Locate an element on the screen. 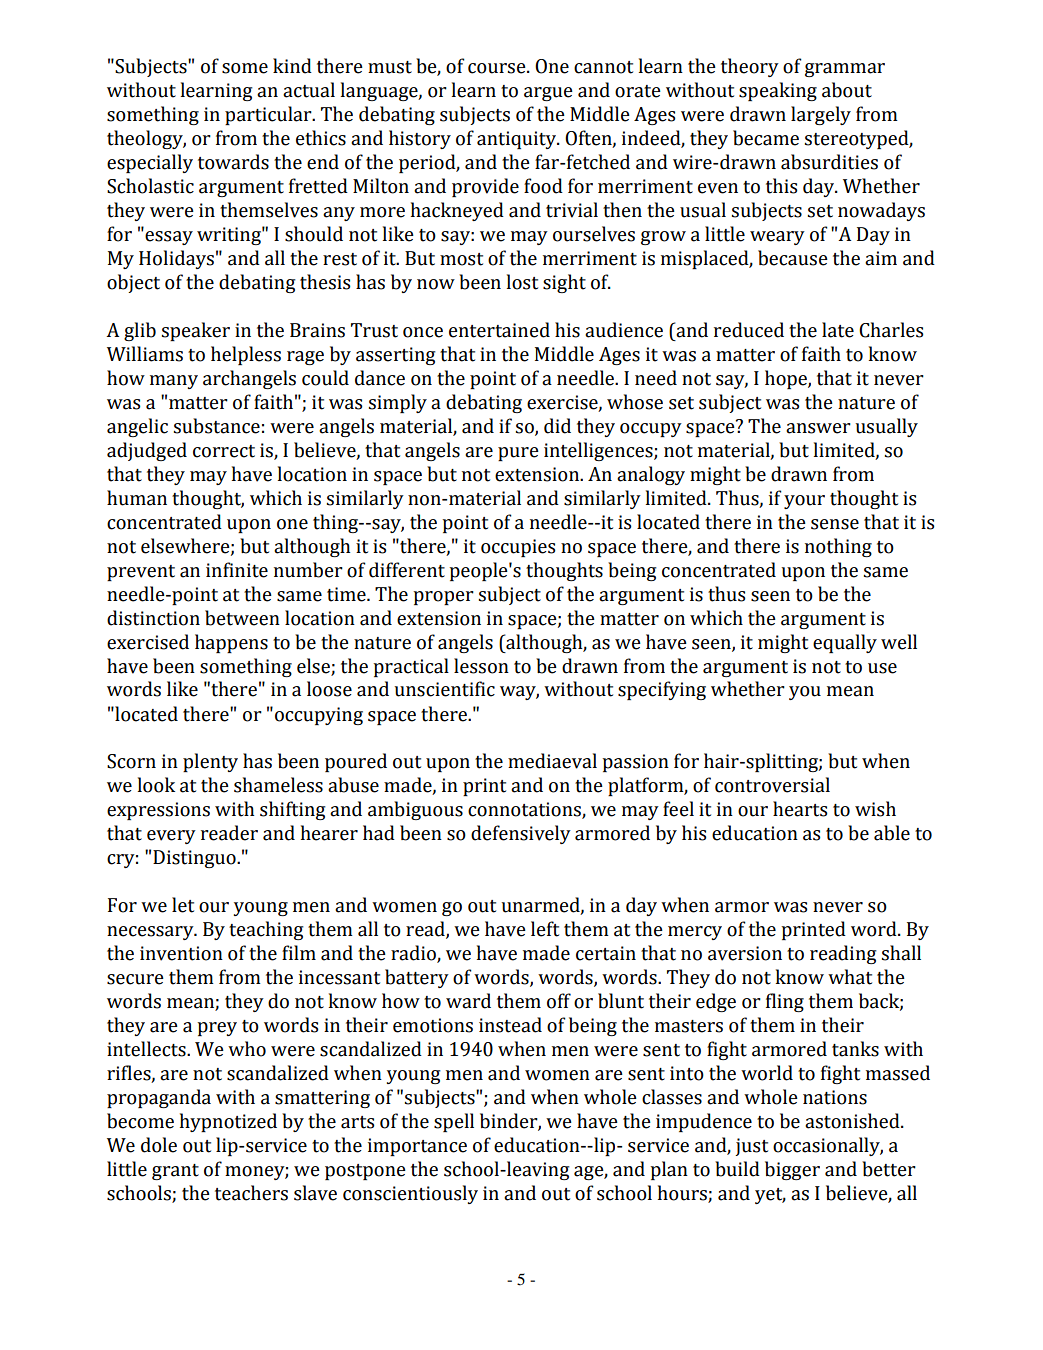 The image size is (1043, 1350). spell is located at coordinates (454, 1122).
